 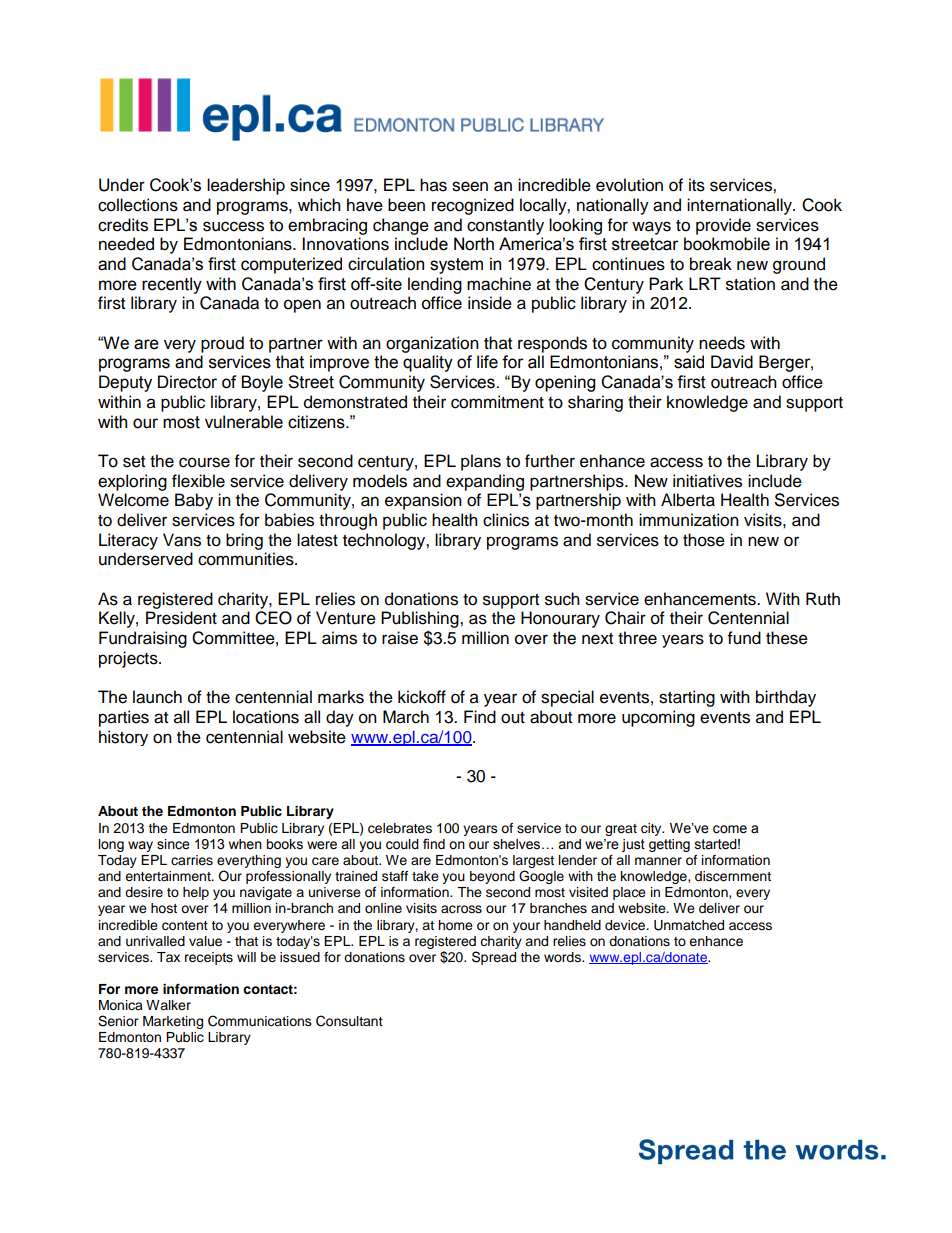 What do you see at coordinates (168, 1005) in the image?
I see `Walker` at bounding box center [168, 1005].
